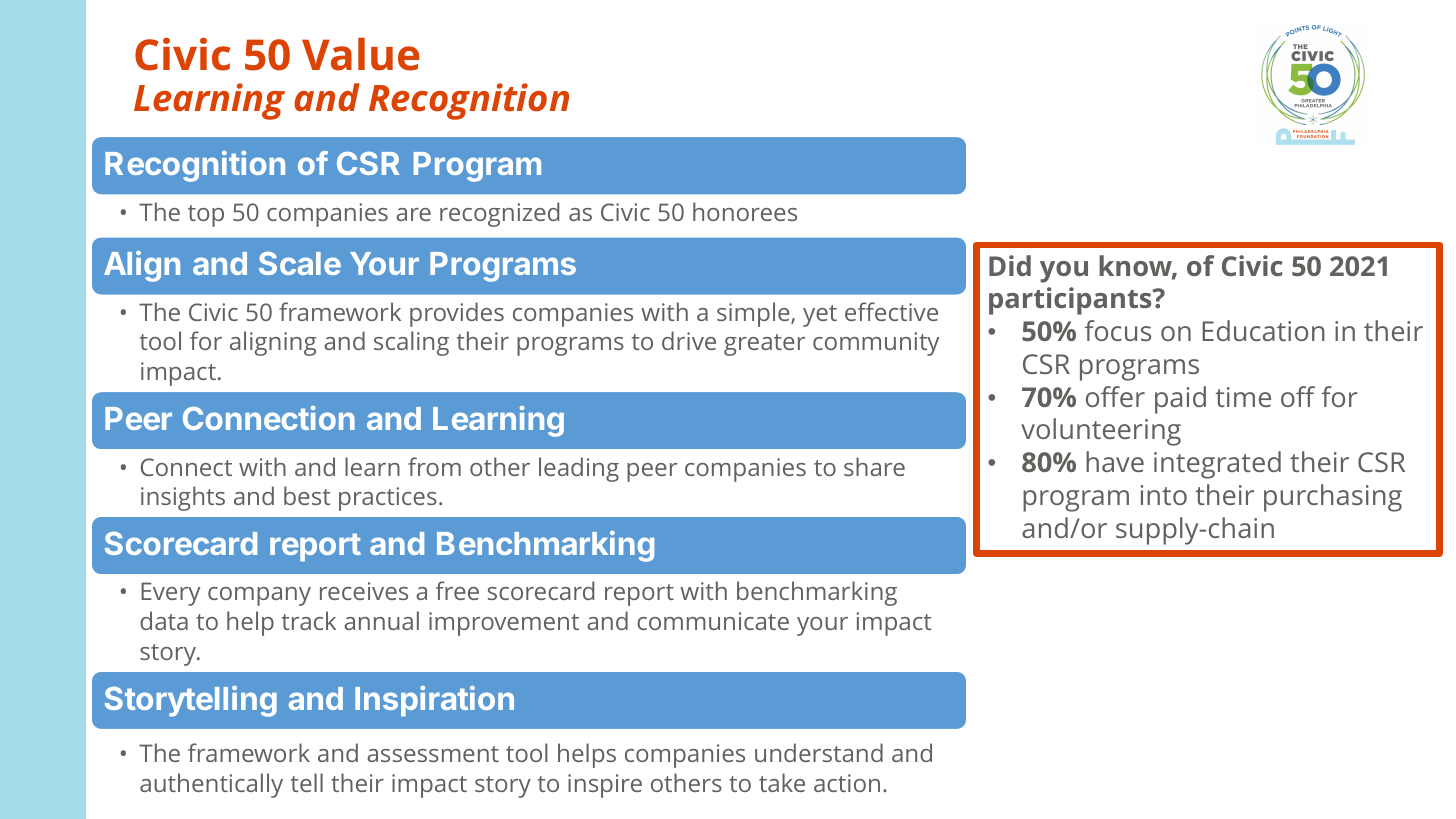  What do you see at coordinates (360, 54) in the image?
I see `Value` at bounding box center [360, 54].
